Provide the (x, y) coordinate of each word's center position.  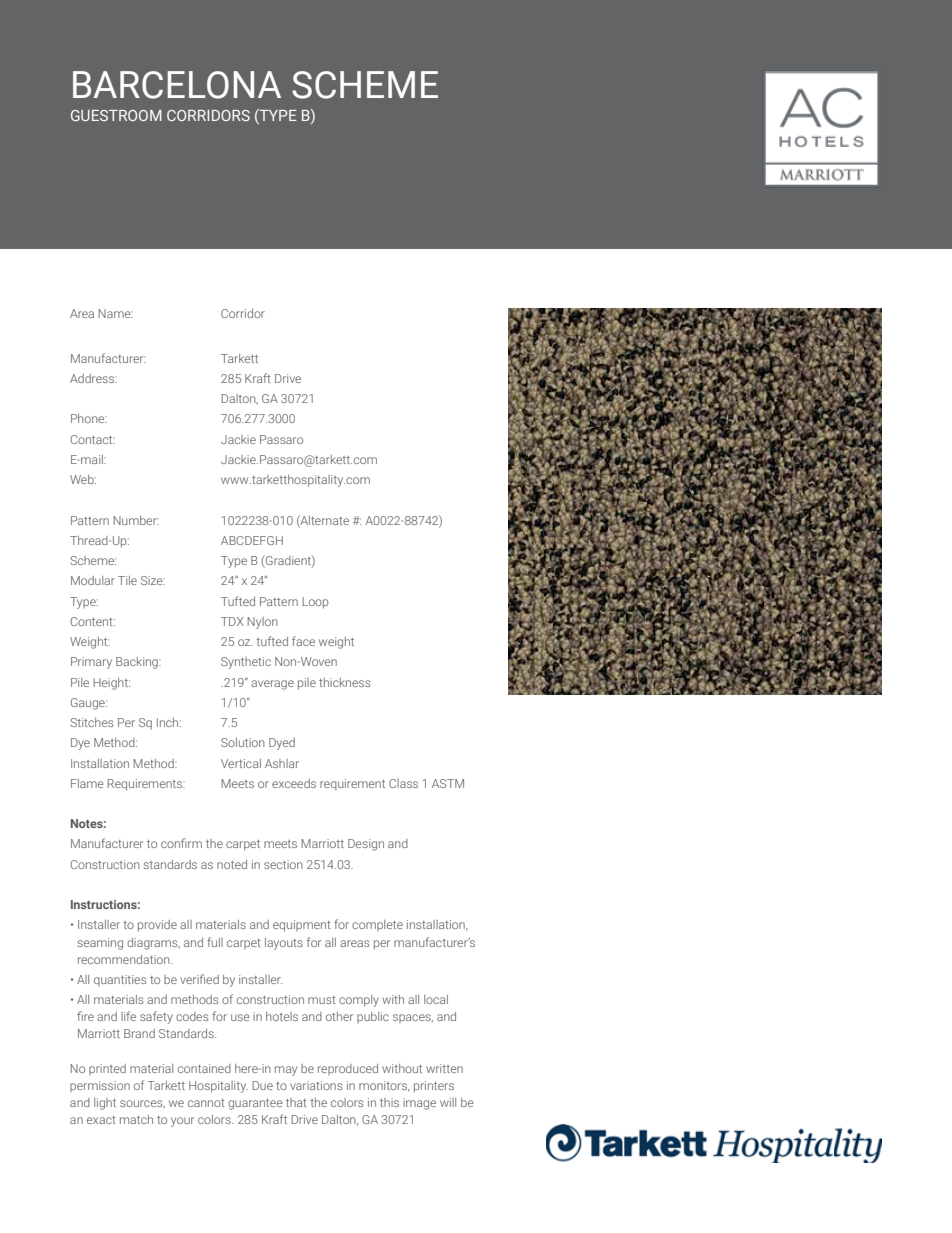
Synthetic (246, 663)
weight (336, 643)
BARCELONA (177, 85)
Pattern (279, 601)
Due (262, 1085)
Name (115, 313)
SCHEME (365, 85)
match (136, 1119)
